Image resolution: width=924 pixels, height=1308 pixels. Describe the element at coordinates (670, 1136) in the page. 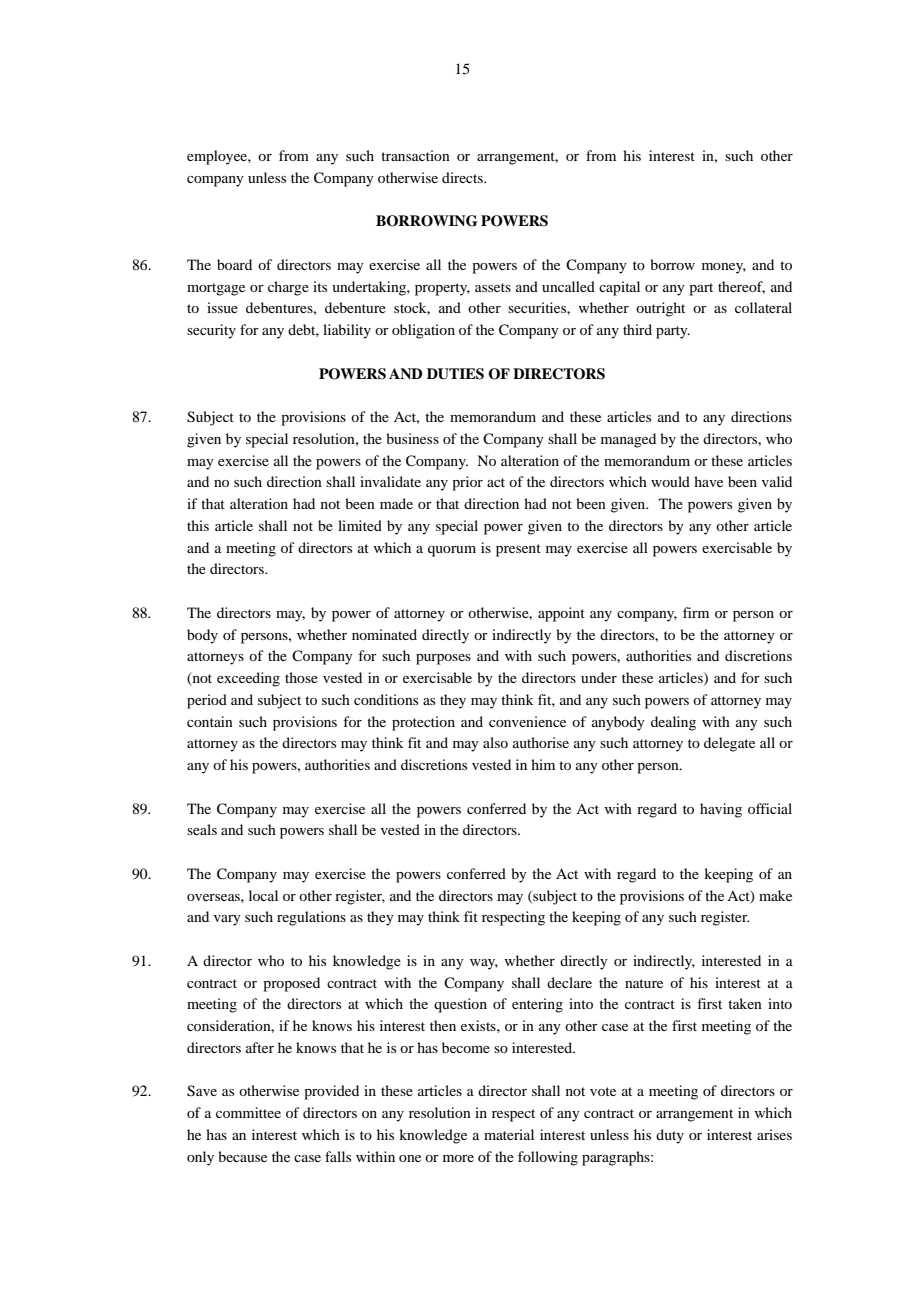

I see `duty` at that location.
